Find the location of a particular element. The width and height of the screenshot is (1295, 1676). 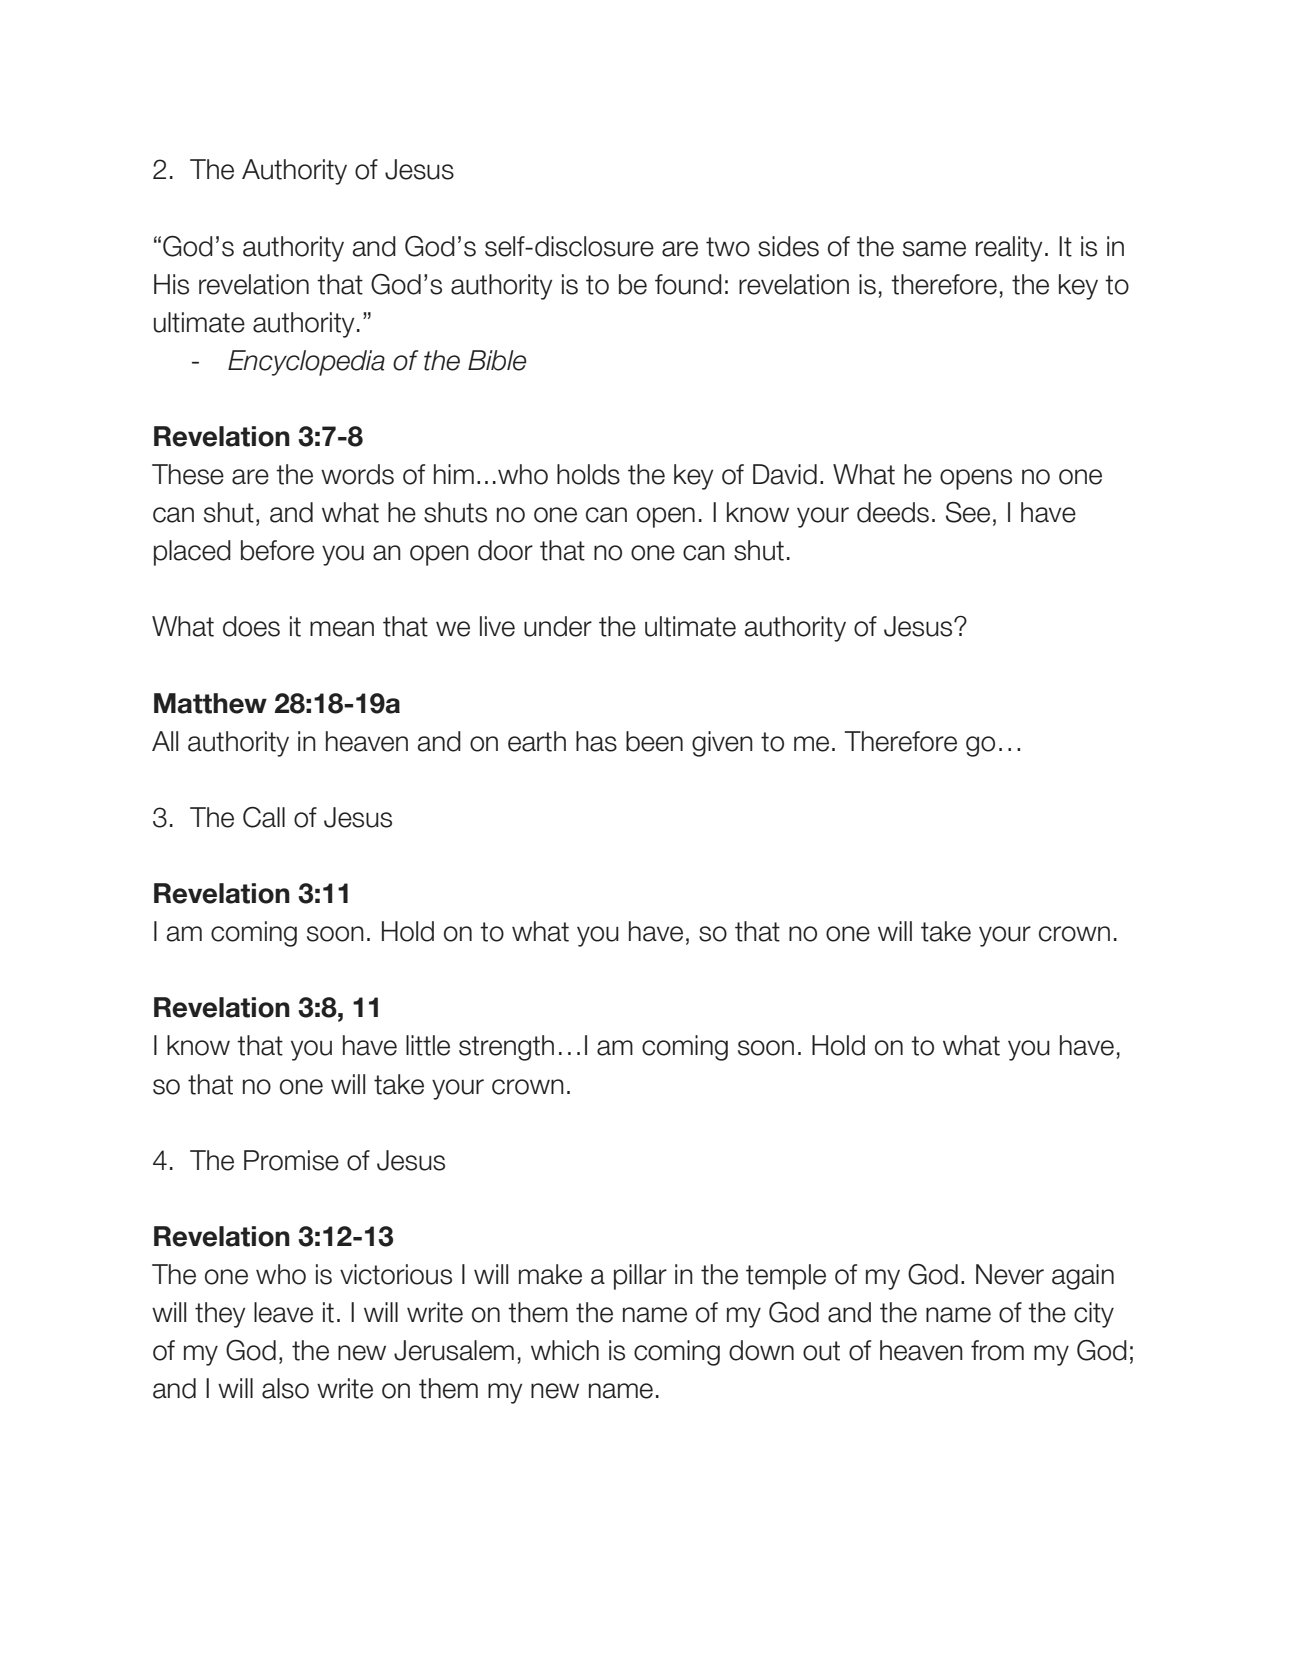

reality is located at coordinates (1009, 249).
